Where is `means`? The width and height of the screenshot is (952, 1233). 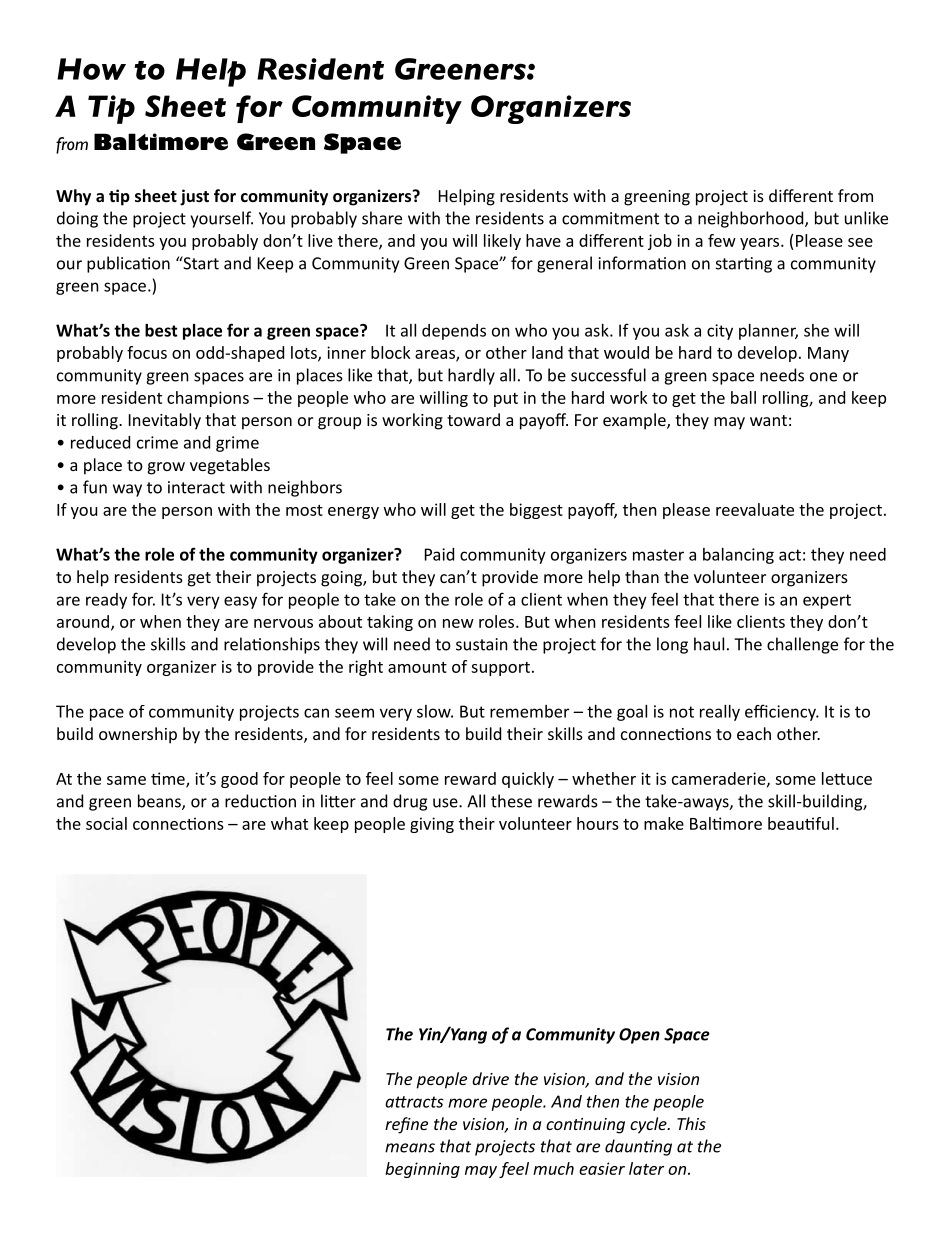 means is located at coordinates (410, 1148).
